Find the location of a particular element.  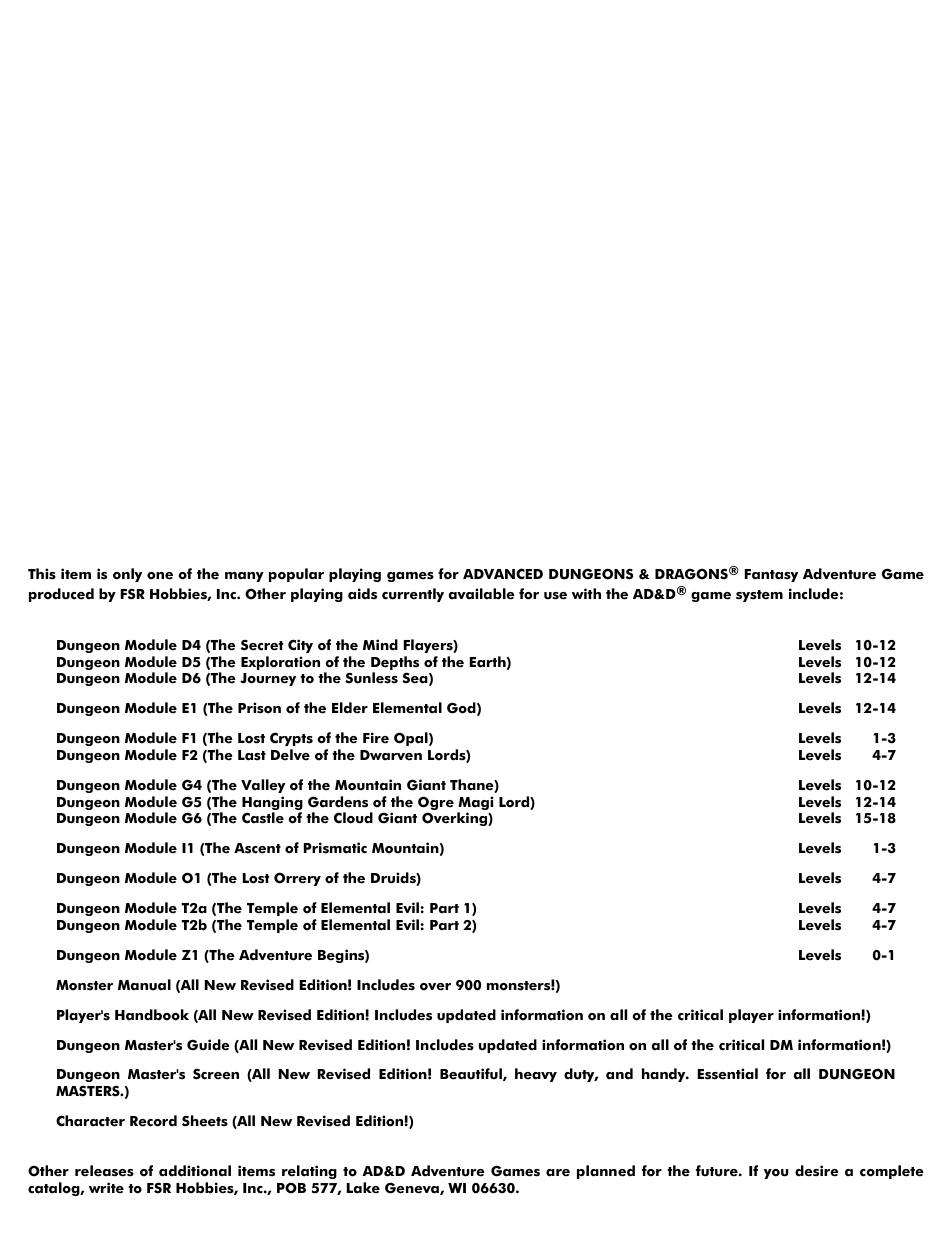

one is located at coordinates (160, 576).
